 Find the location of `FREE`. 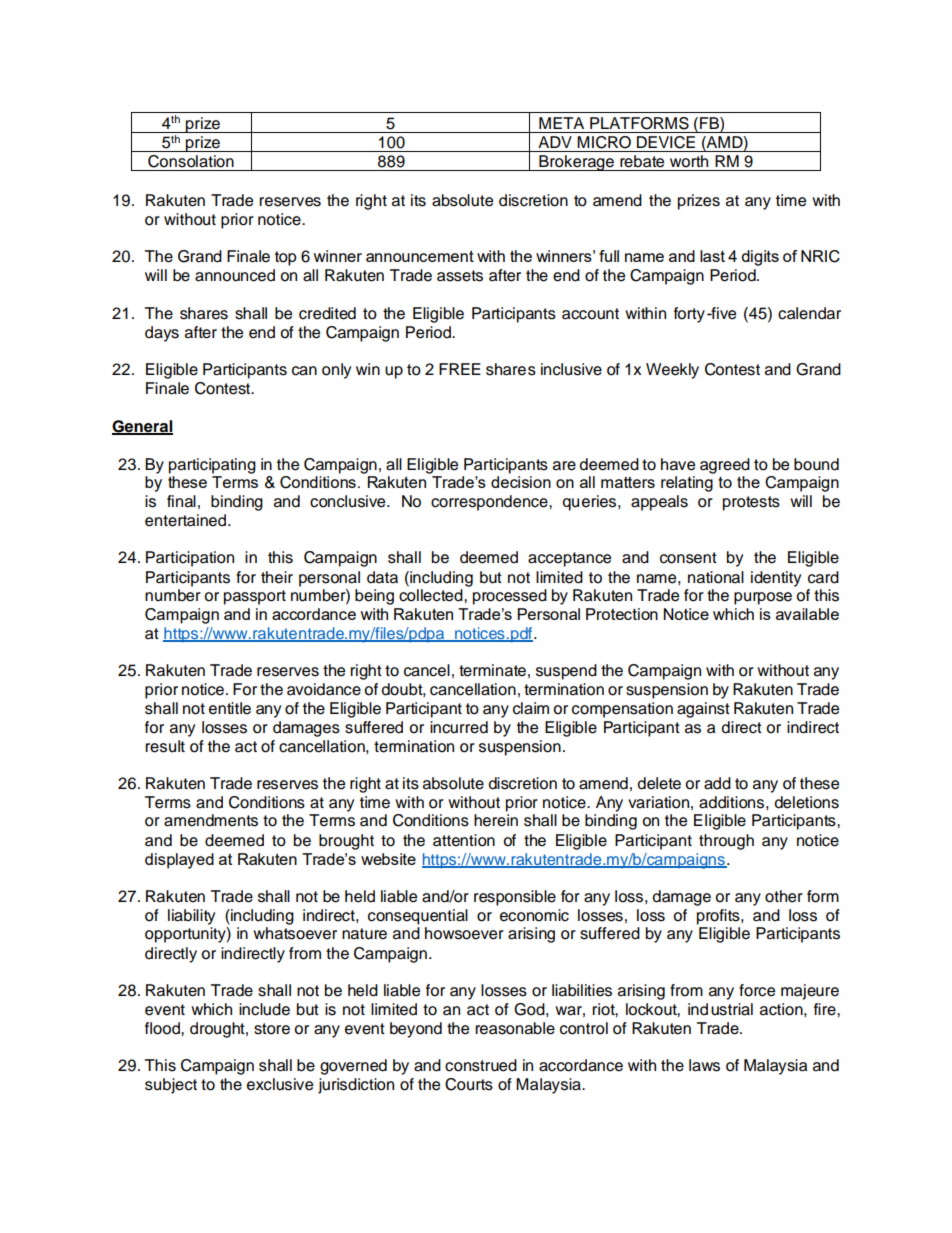

FREE is located at coordinates (460, 369).
